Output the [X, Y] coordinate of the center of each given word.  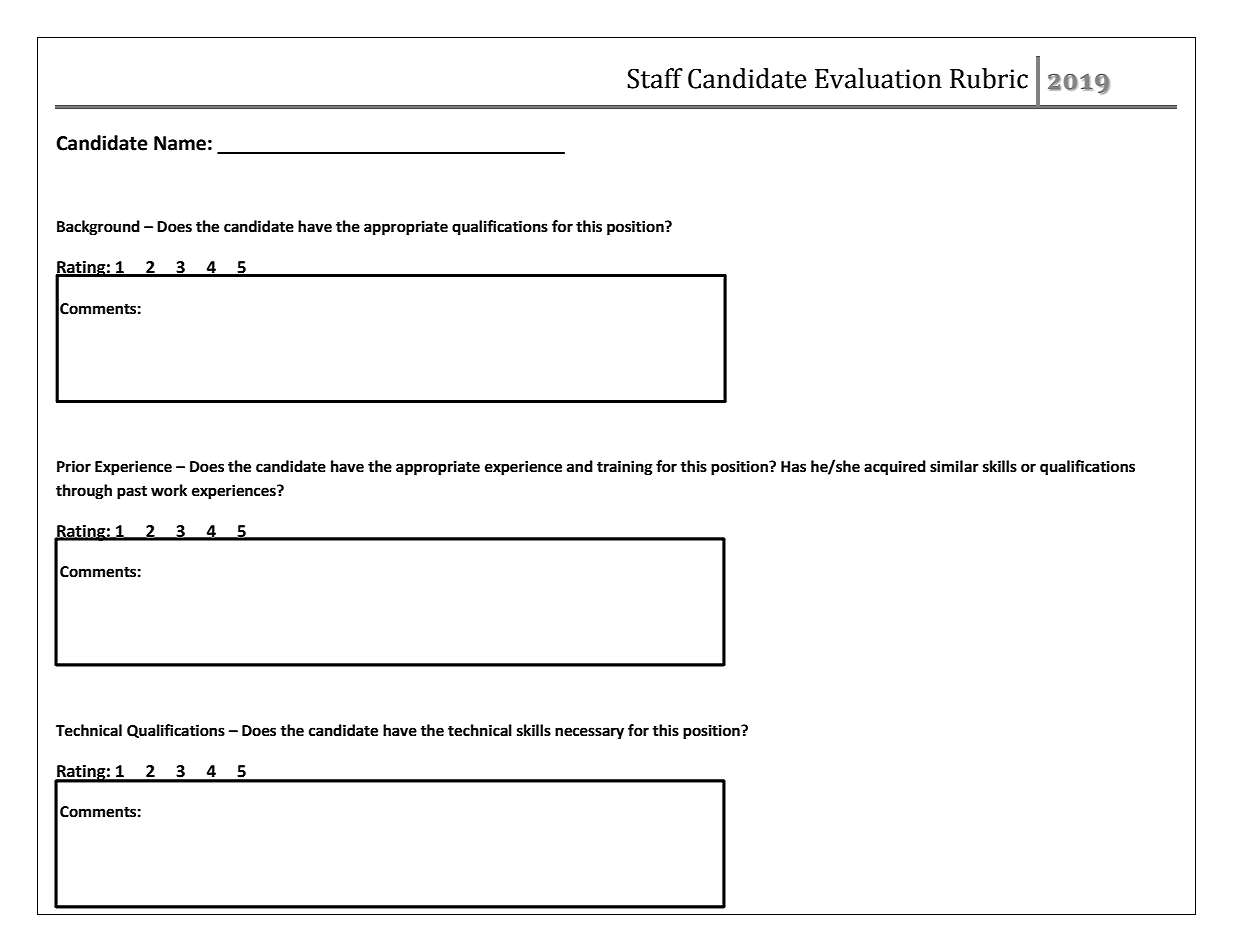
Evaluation [878, 78]
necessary [589, 733]
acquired [895, 468]
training [625, 468]
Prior [74, 466]
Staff [655, 78]
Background [98, 228]
